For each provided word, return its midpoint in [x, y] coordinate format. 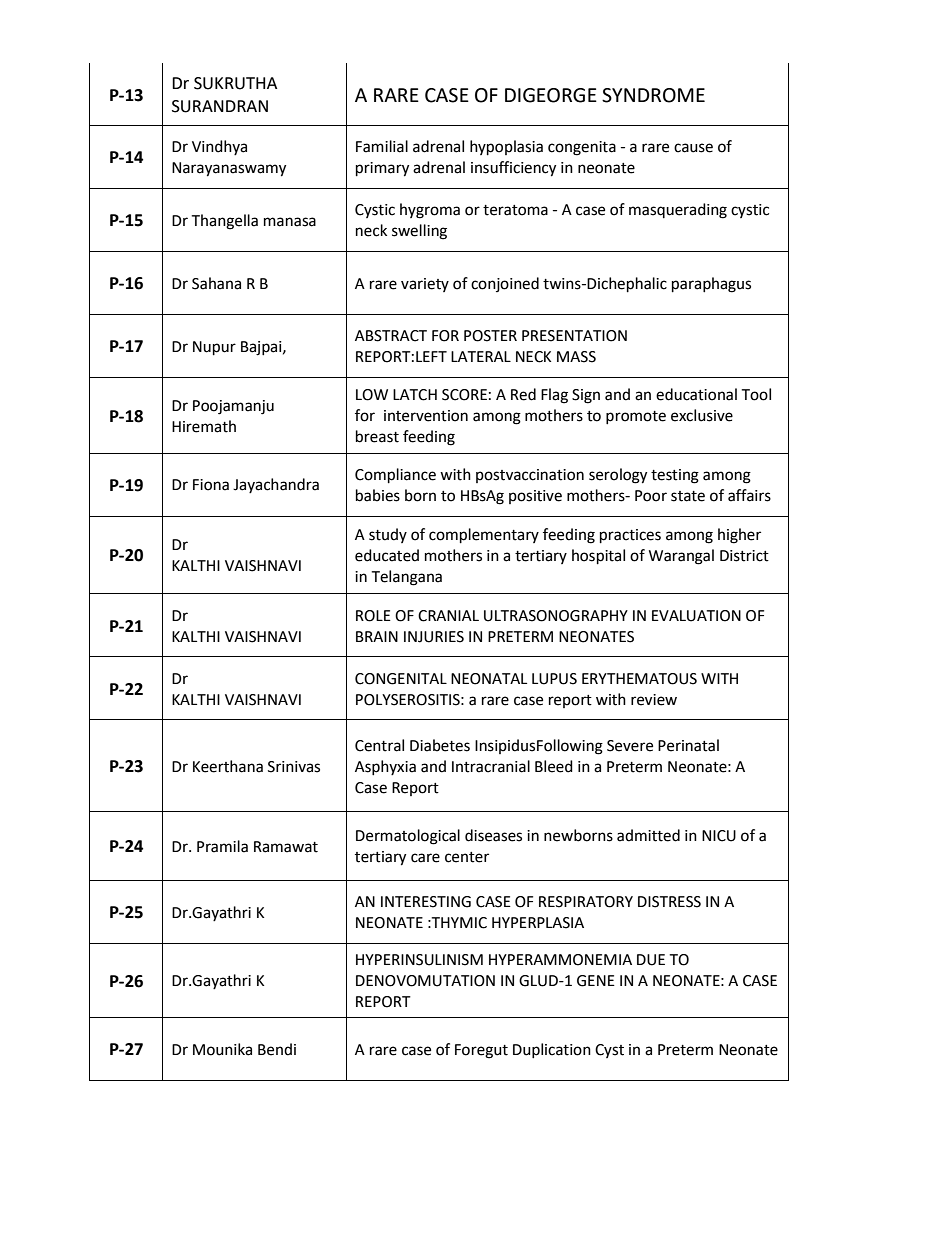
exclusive [702, 415]
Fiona [211, 485]
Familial [382, 146]
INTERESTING [426, 902]
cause [693, 148]
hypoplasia [506, 148]
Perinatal [688, 745]
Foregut [481, 1051]
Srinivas [294, 767]
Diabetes [440, 745]
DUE [651, 960]
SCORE [464, 395]
